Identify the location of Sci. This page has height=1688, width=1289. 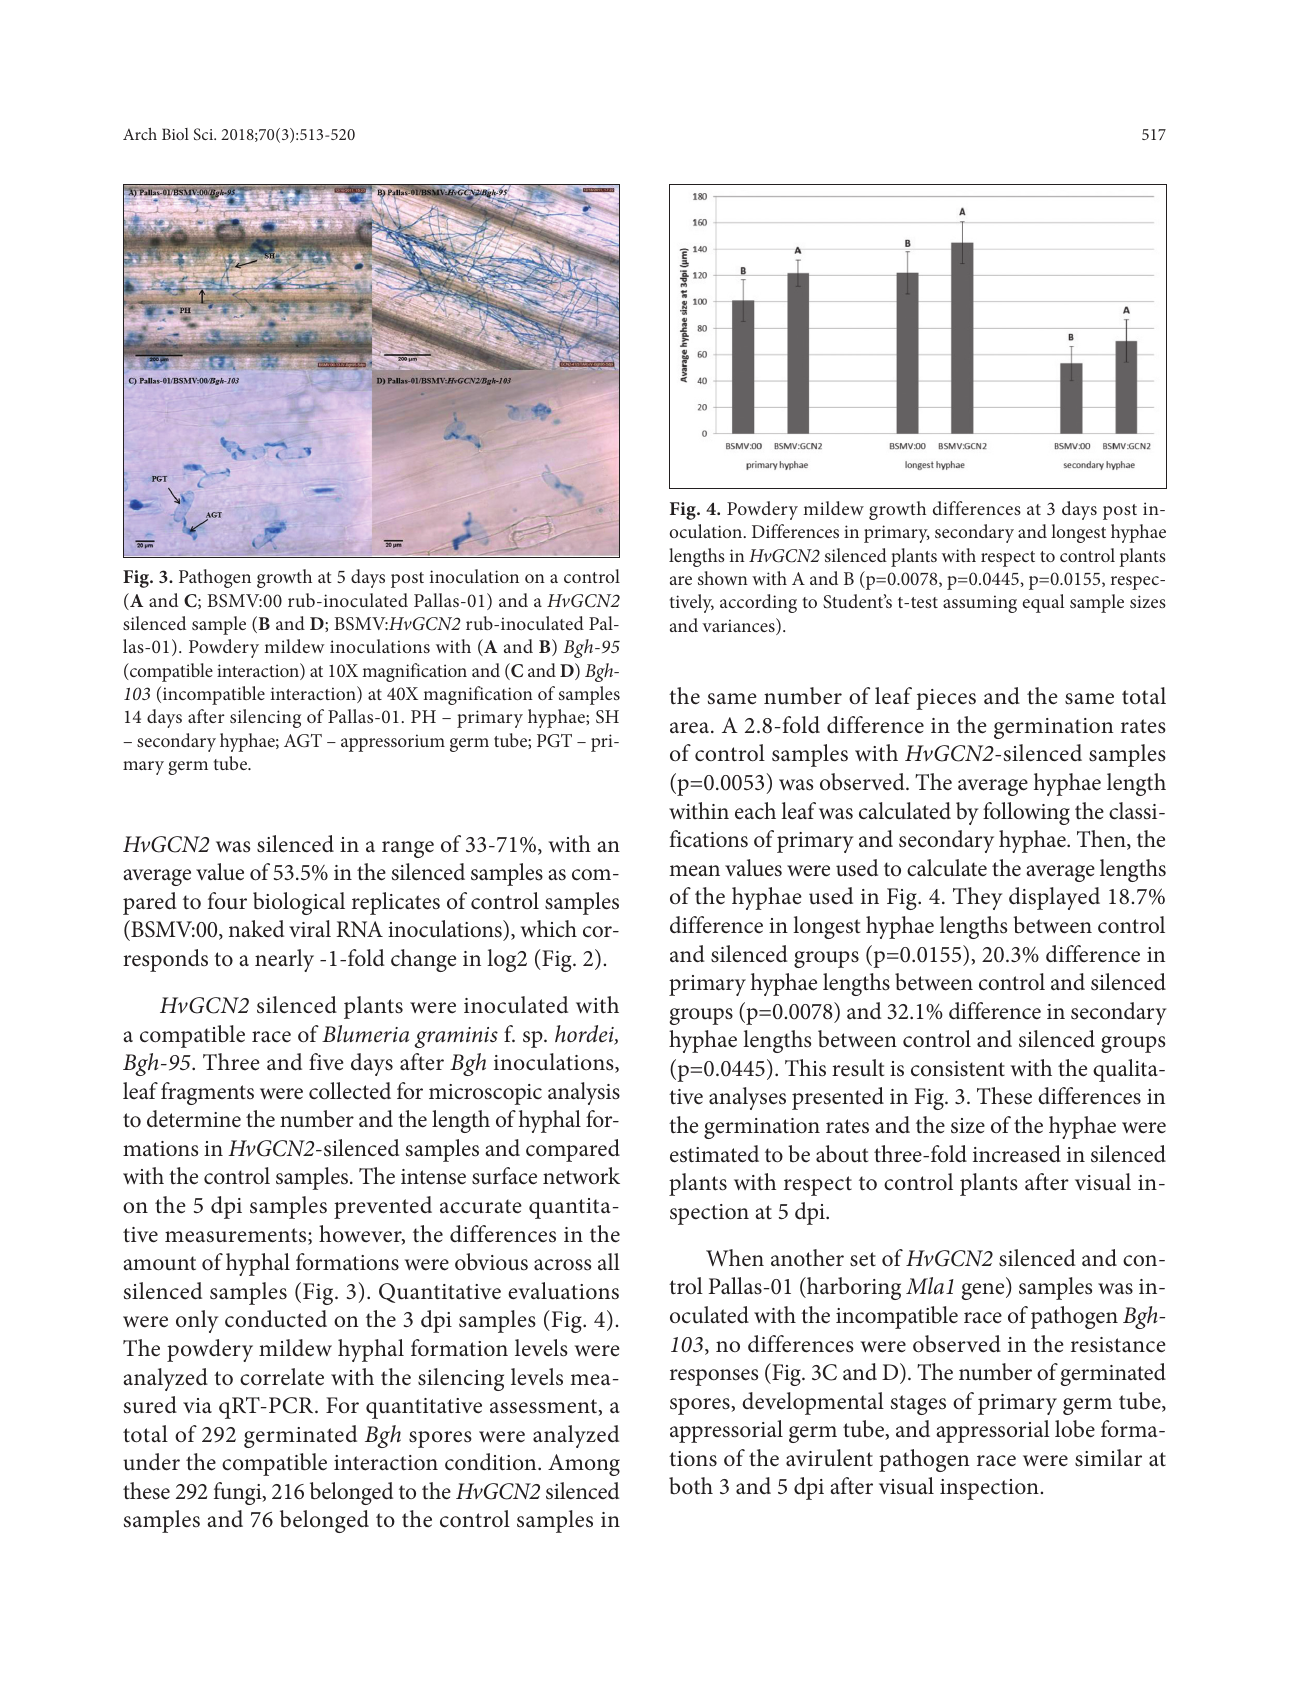
(205, 134).
